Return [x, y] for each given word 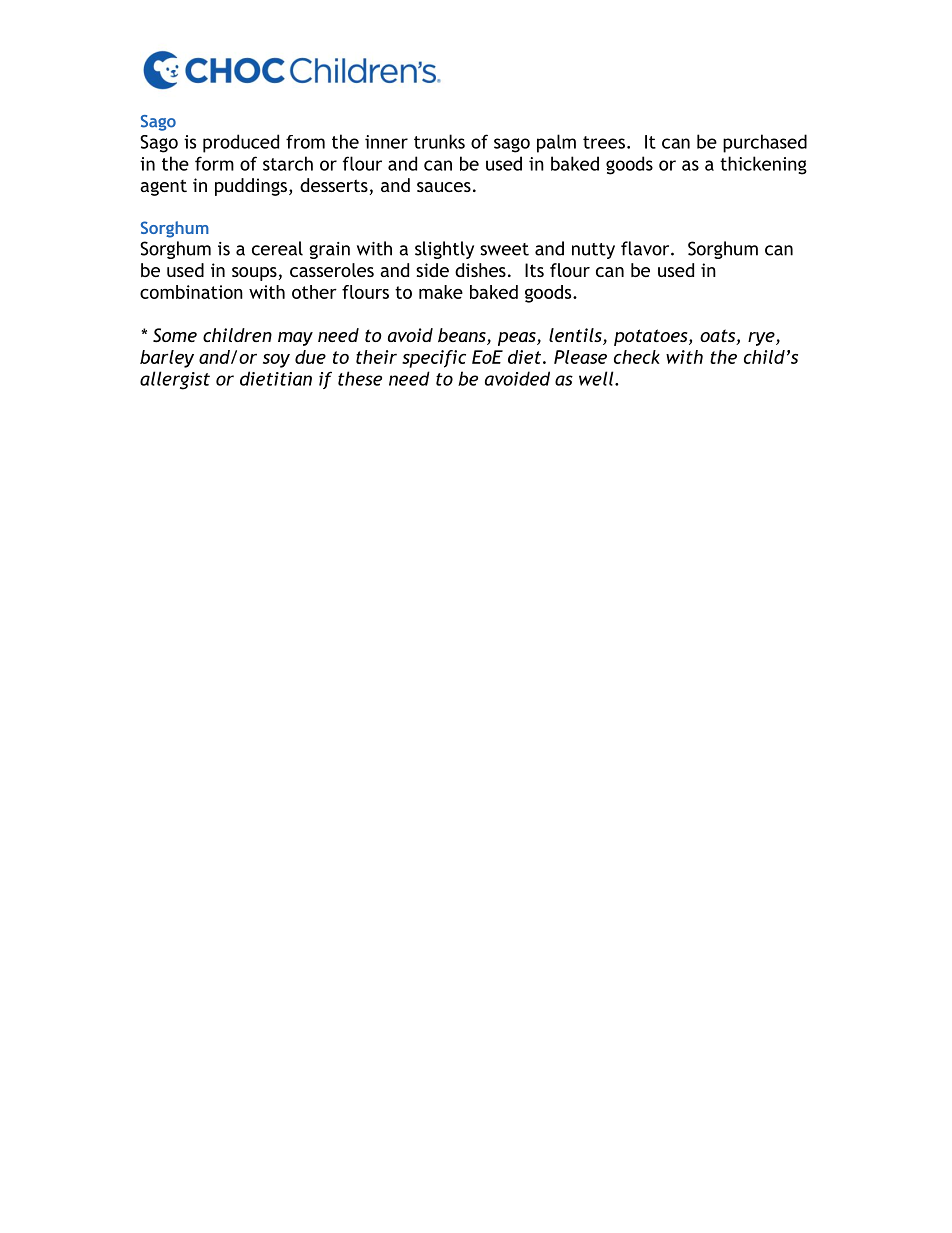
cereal [277, 248]
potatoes [652, 337]
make [441, 292]
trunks [439, 141]
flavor [646, 248]
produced [241, 143]
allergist [175, 380]
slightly [444, 250]
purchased [765, 143]
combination [191, 292]
